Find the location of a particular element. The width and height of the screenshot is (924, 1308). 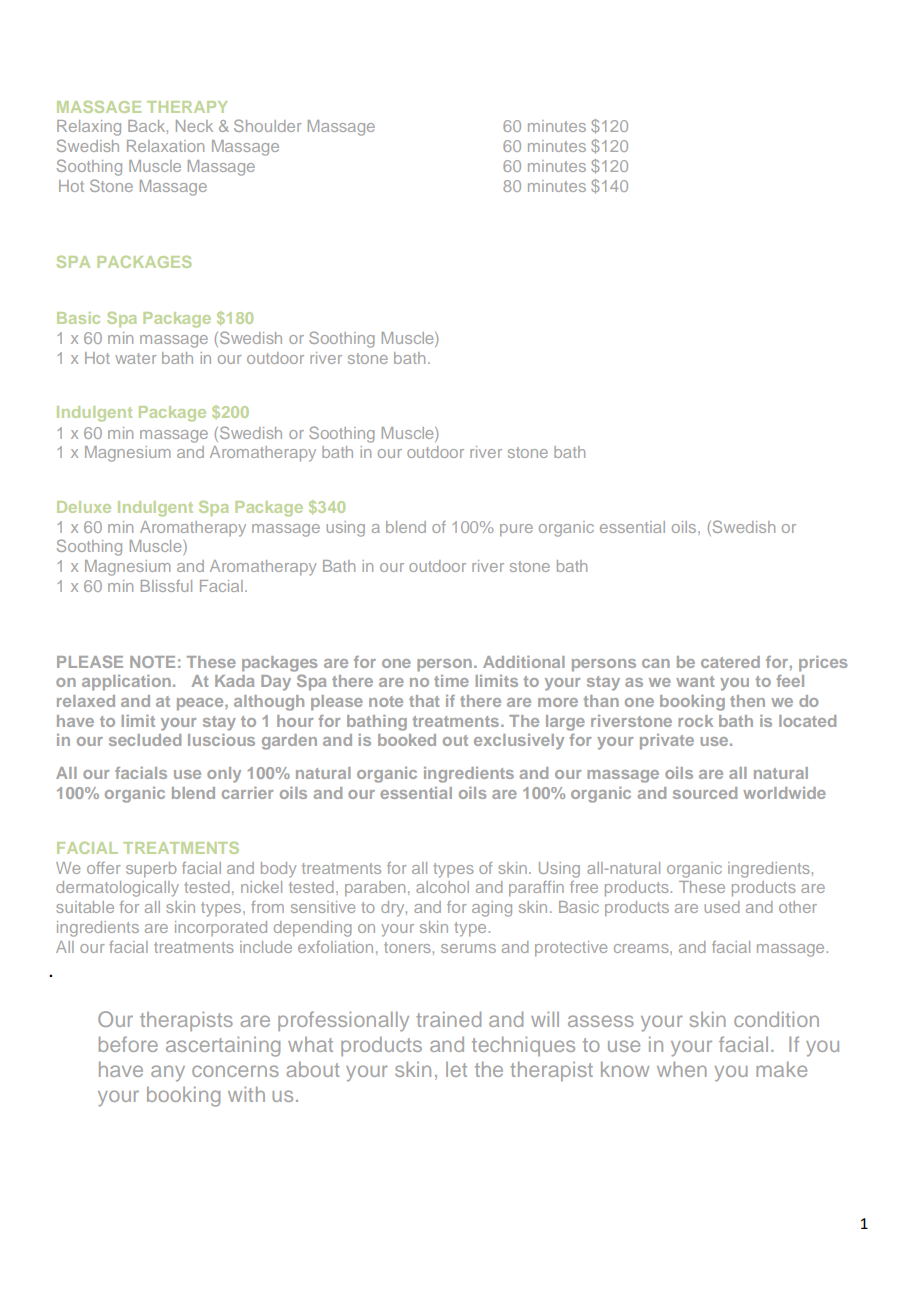

any is located at coordinates (168, 1073).
